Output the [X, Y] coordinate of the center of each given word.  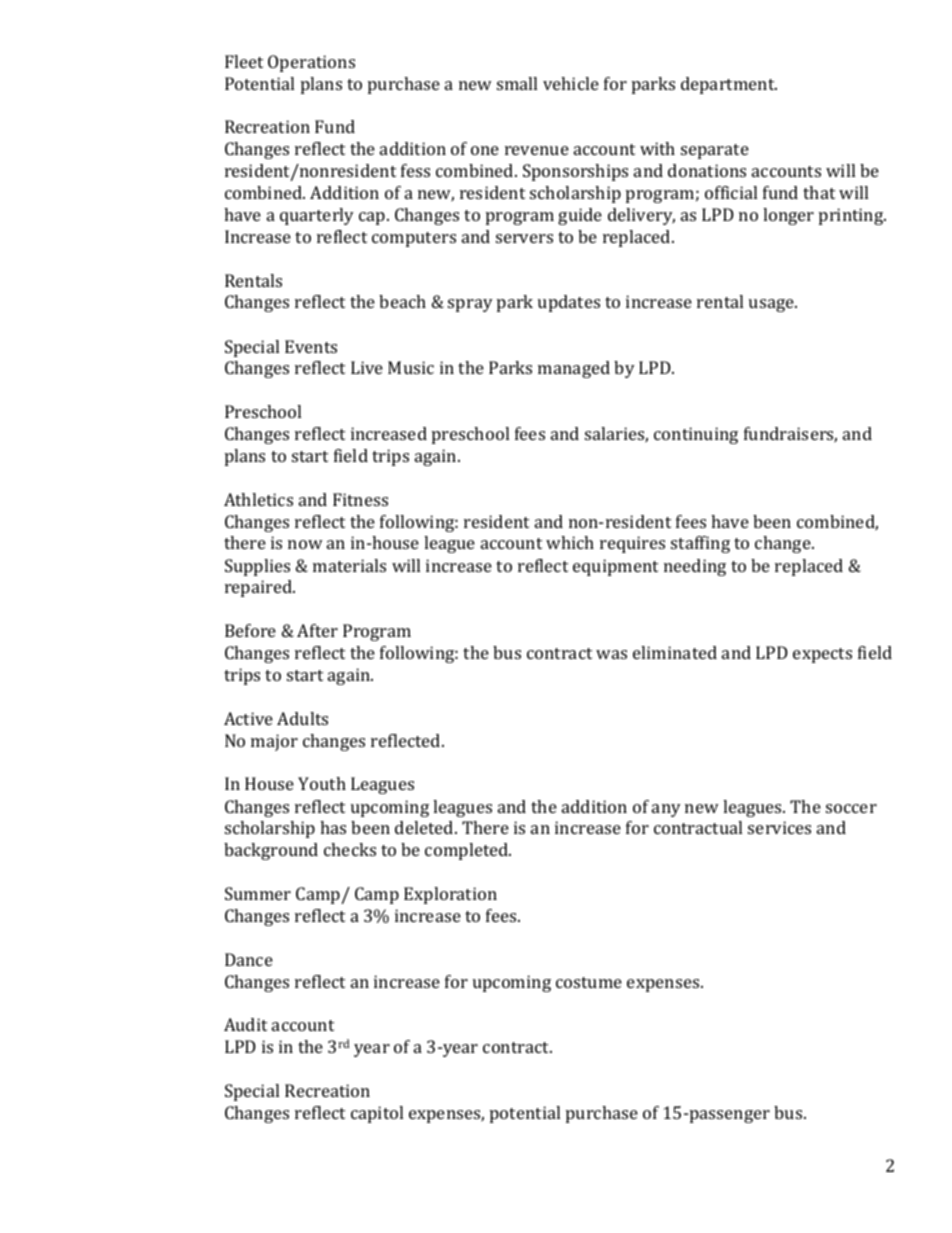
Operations [311, 63]
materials [349, 565]
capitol [377, 1114]
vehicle [571, 83]
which [570, 542]
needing [695, 567]
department [729, 85]
